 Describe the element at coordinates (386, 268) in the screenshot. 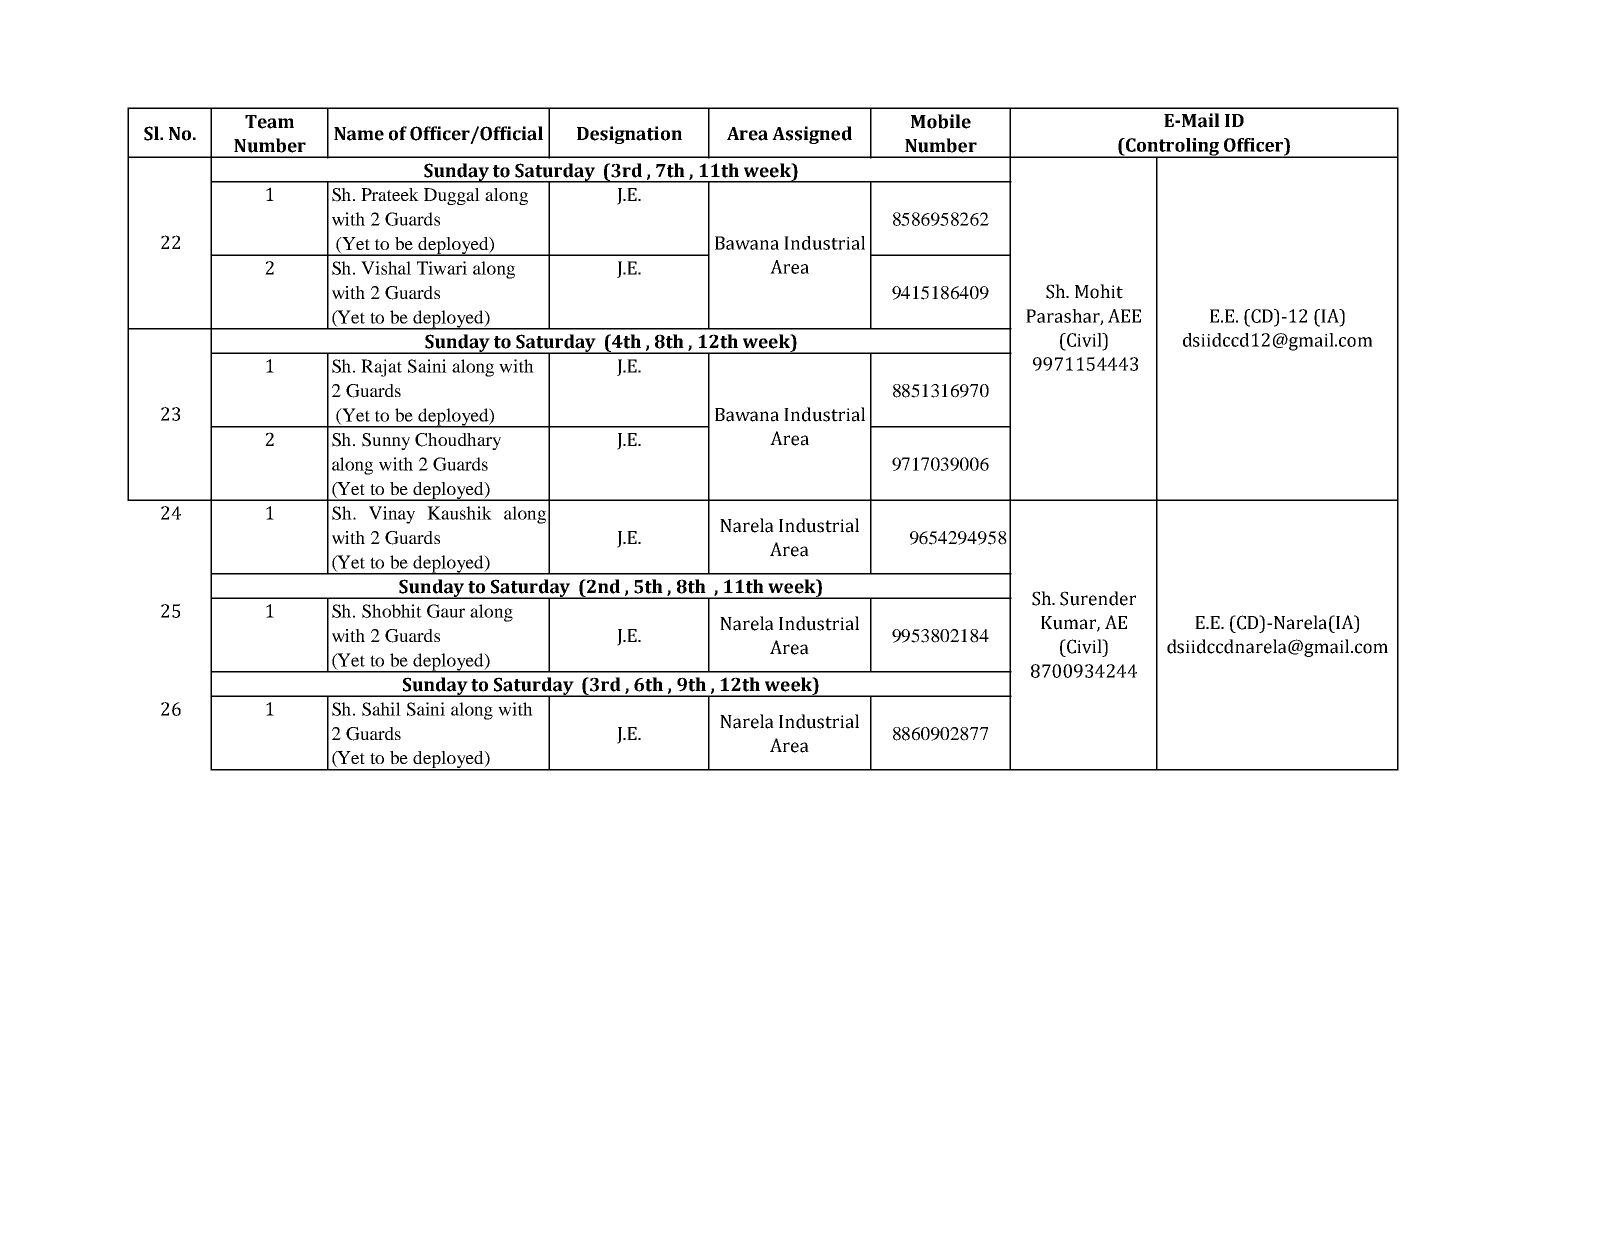

I see `Vishal` at that location.
